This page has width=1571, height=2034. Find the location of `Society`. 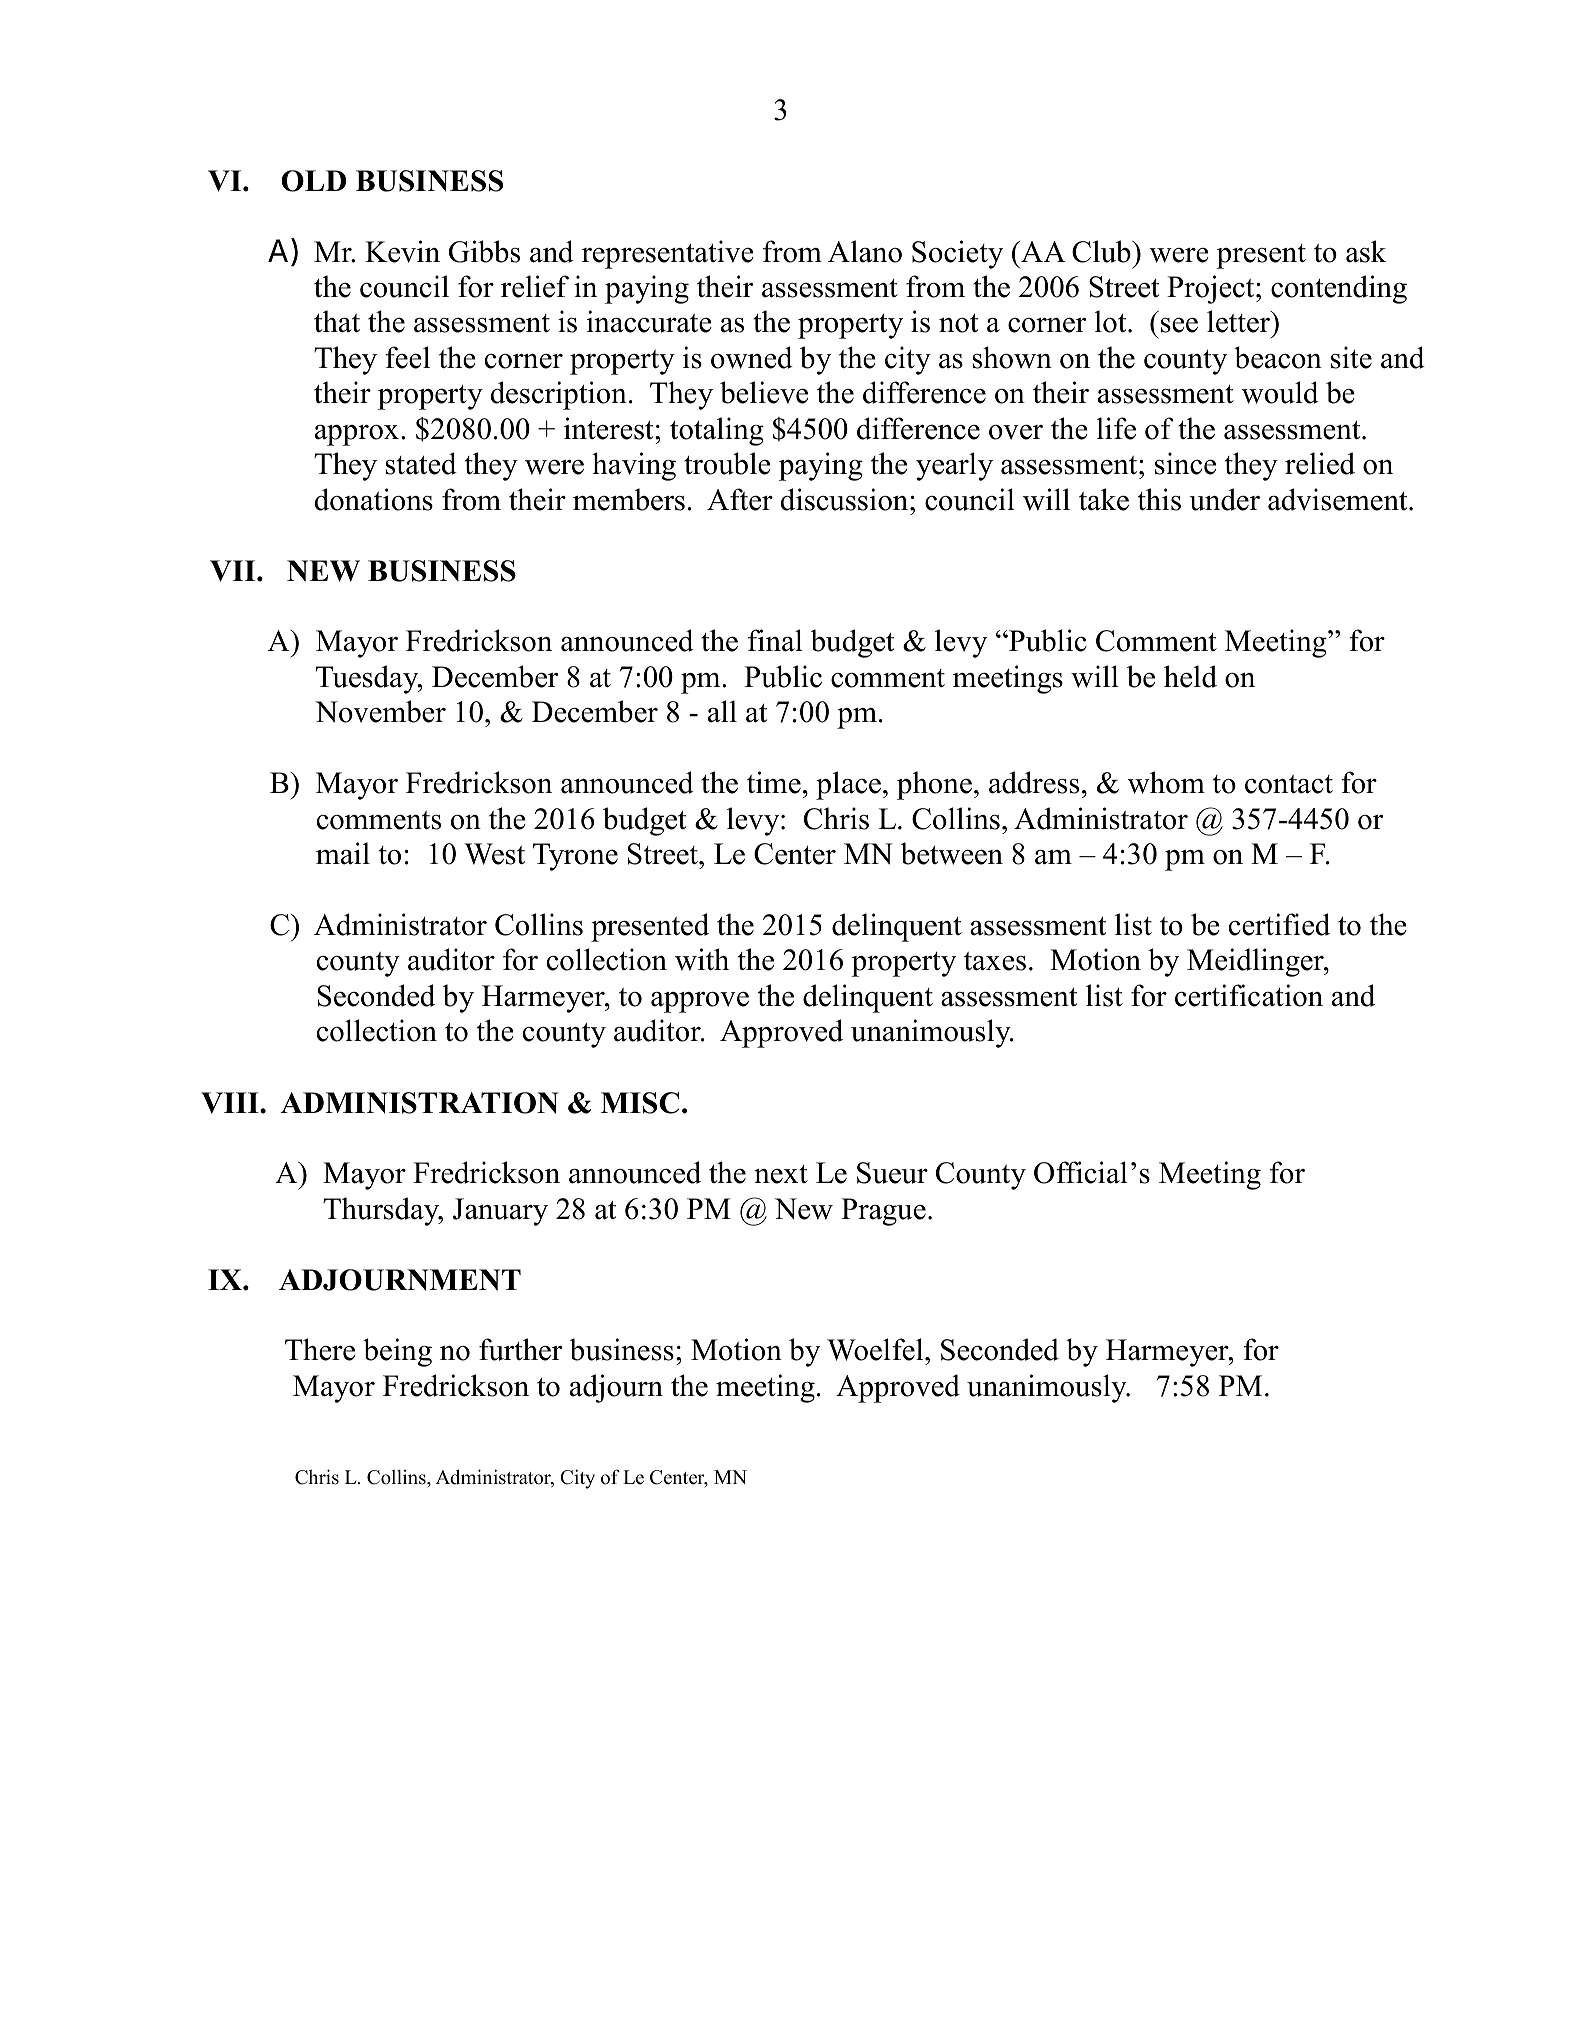

Society is located at coordinates (957, 254).
